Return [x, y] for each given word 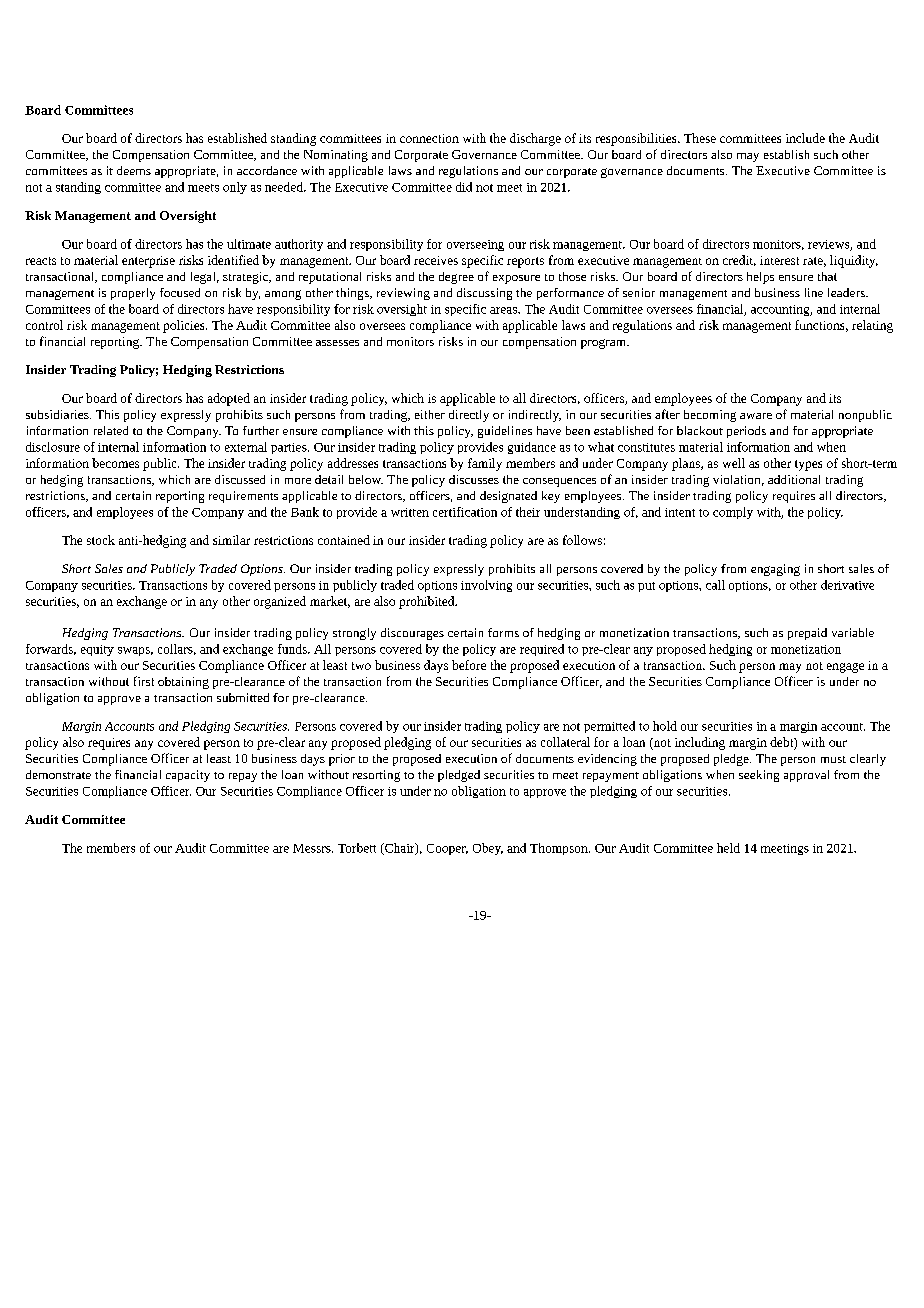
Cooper [447, 849]
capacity [188, 776]
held [728, 848]
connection [429, 138]
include [805, 138]
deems [134, 170]
